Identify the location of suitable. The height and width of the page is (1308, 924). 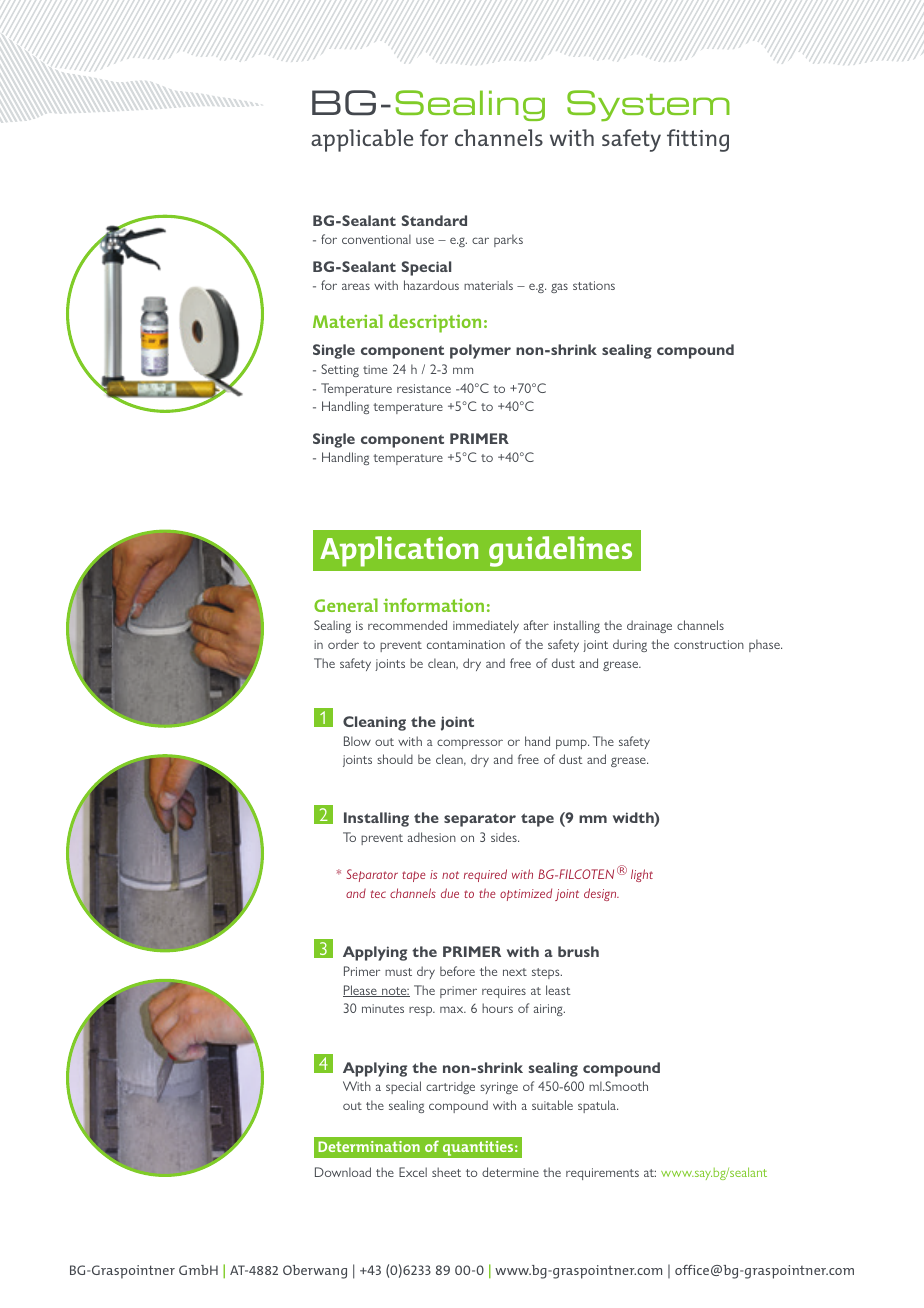
(552, 1105).
